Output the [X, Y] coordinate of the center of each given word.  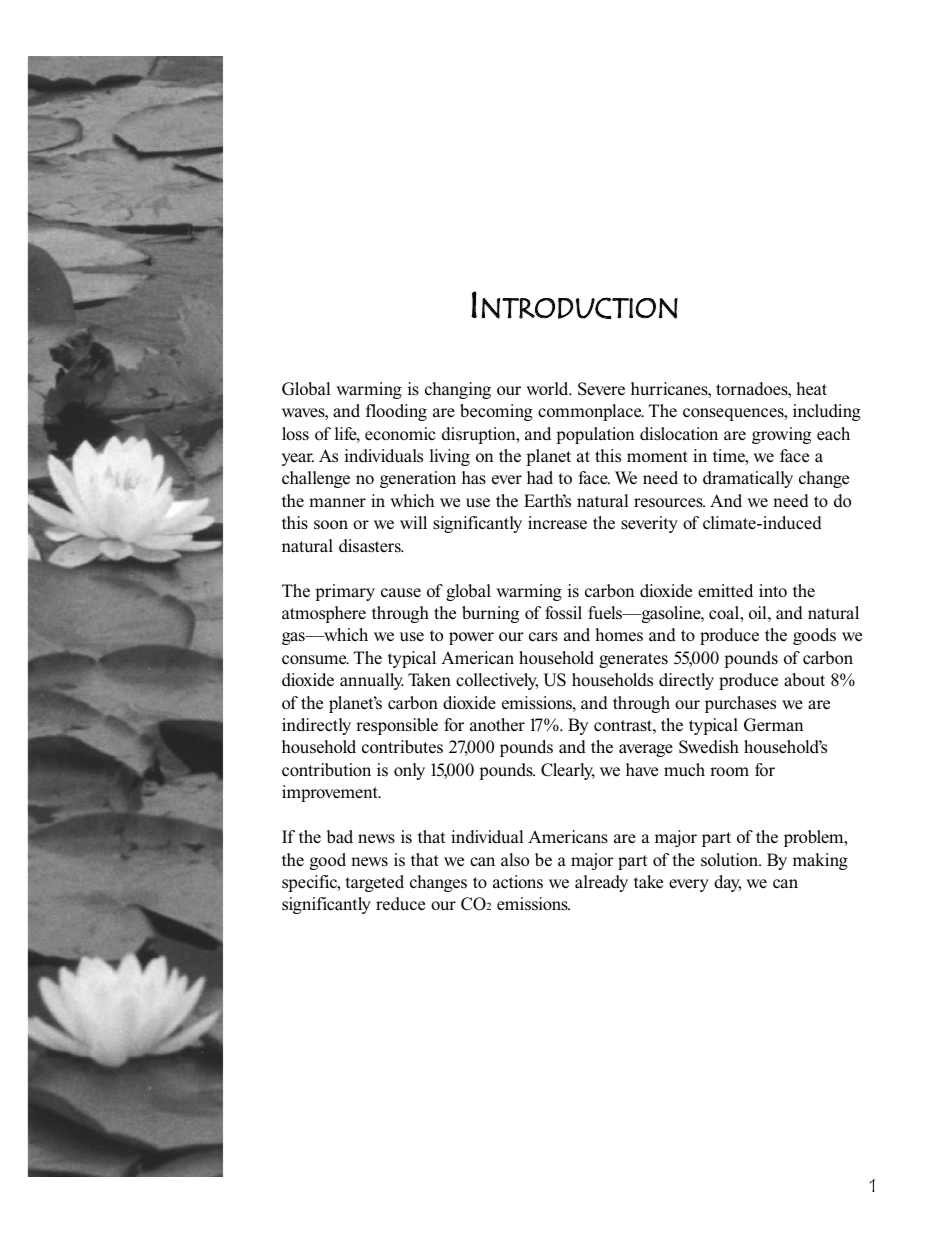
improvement [331, 793]
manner [337, 503]
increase [557, 523]
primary [345, 592]
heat [811, 389]
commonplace [591, 412]
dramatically [748, 479]
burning [490, 614]
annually [372, 681]
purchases [740, 704]
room [729, 772]
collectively [497, 681]
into [773, 591]
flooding [396, 412]
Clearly [568, 771]
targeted [375, 883]
